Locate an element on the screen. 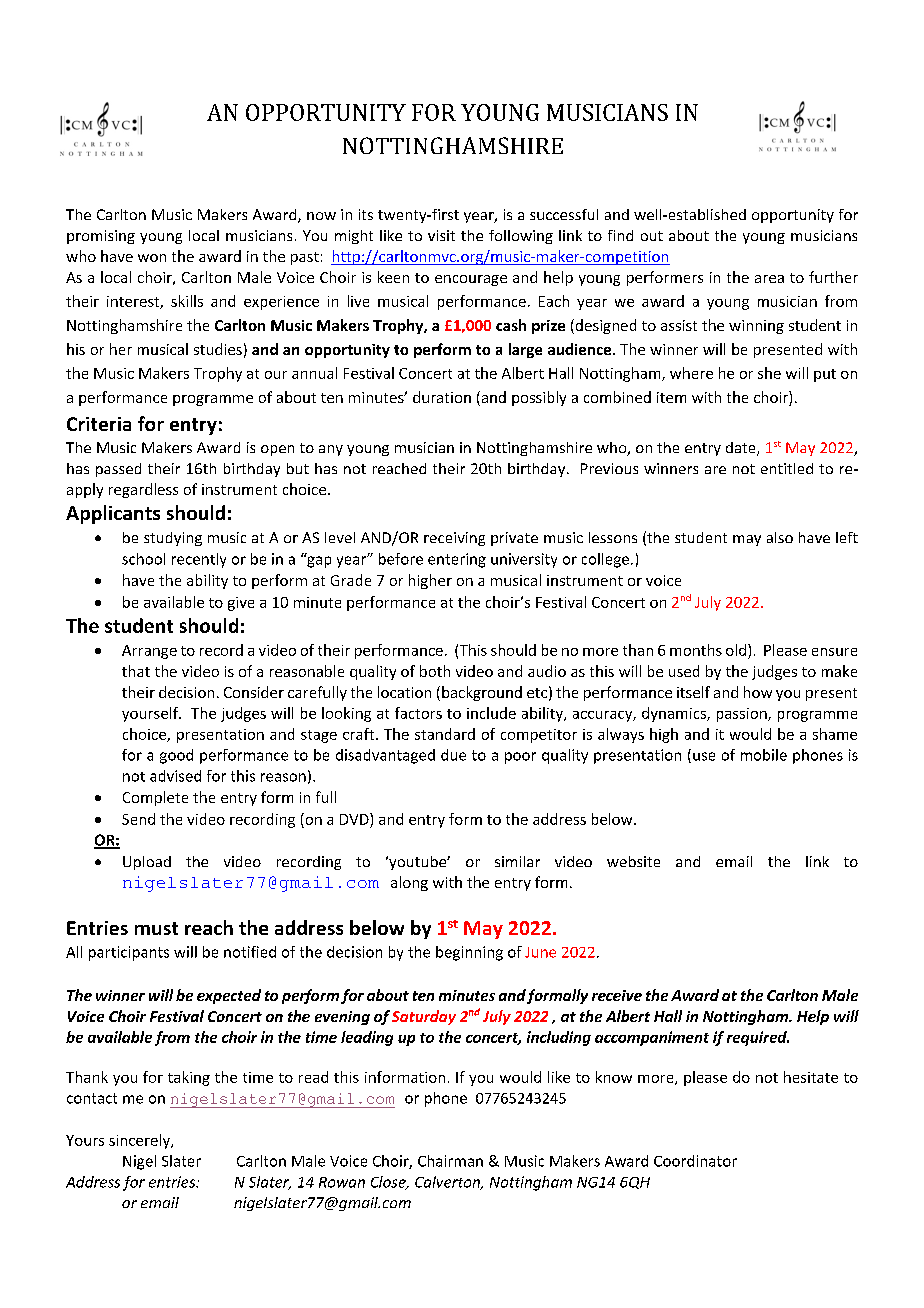 The width and height of the screenshot is (924, 1308). Coordinator is located at coordinates (695, 1161).
